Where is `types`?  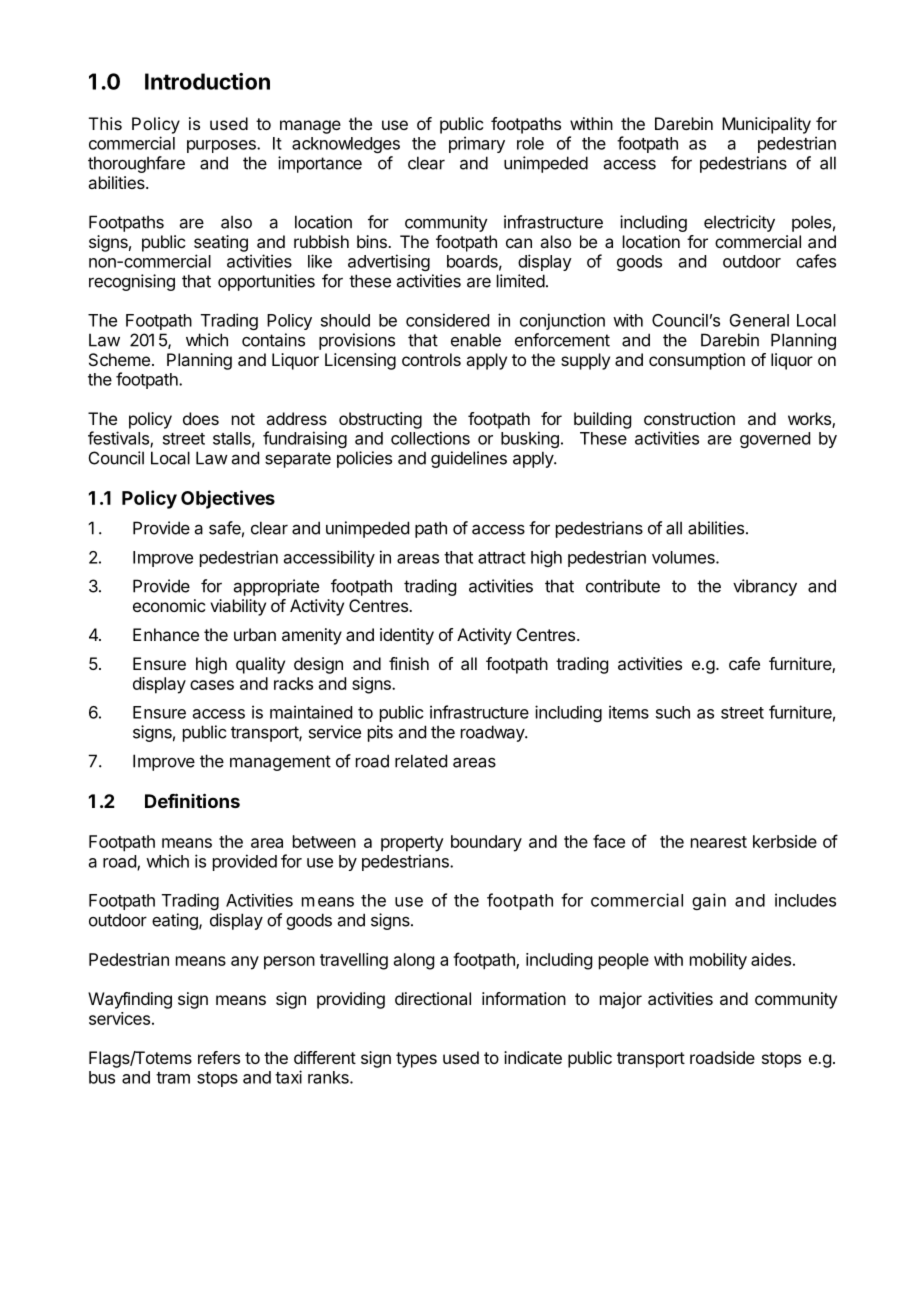
types is located at coordinates (416, 1060).
